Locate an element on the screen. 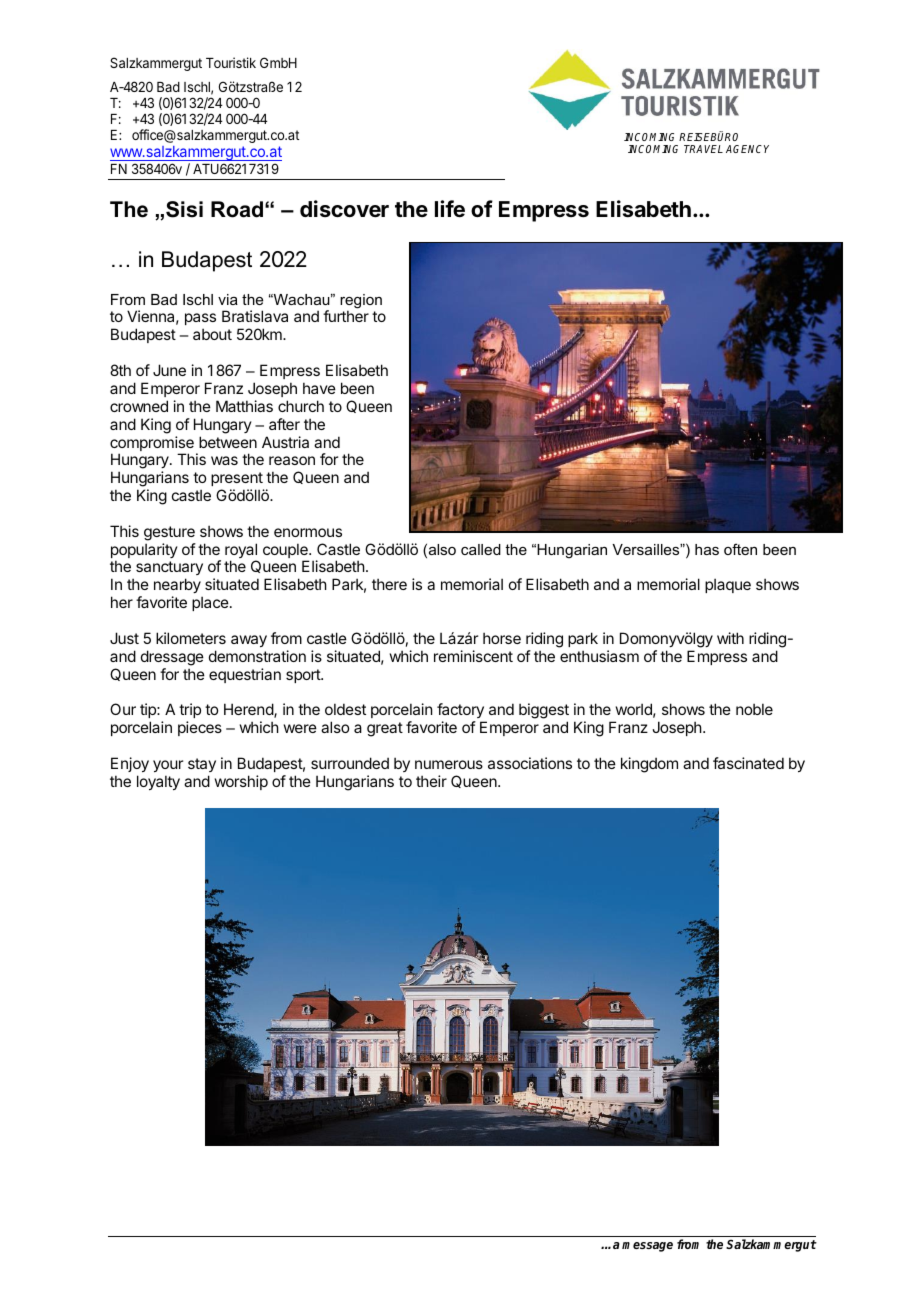 This screenshot has height=1308, width=924. their is located at coordinates (431, 781).
